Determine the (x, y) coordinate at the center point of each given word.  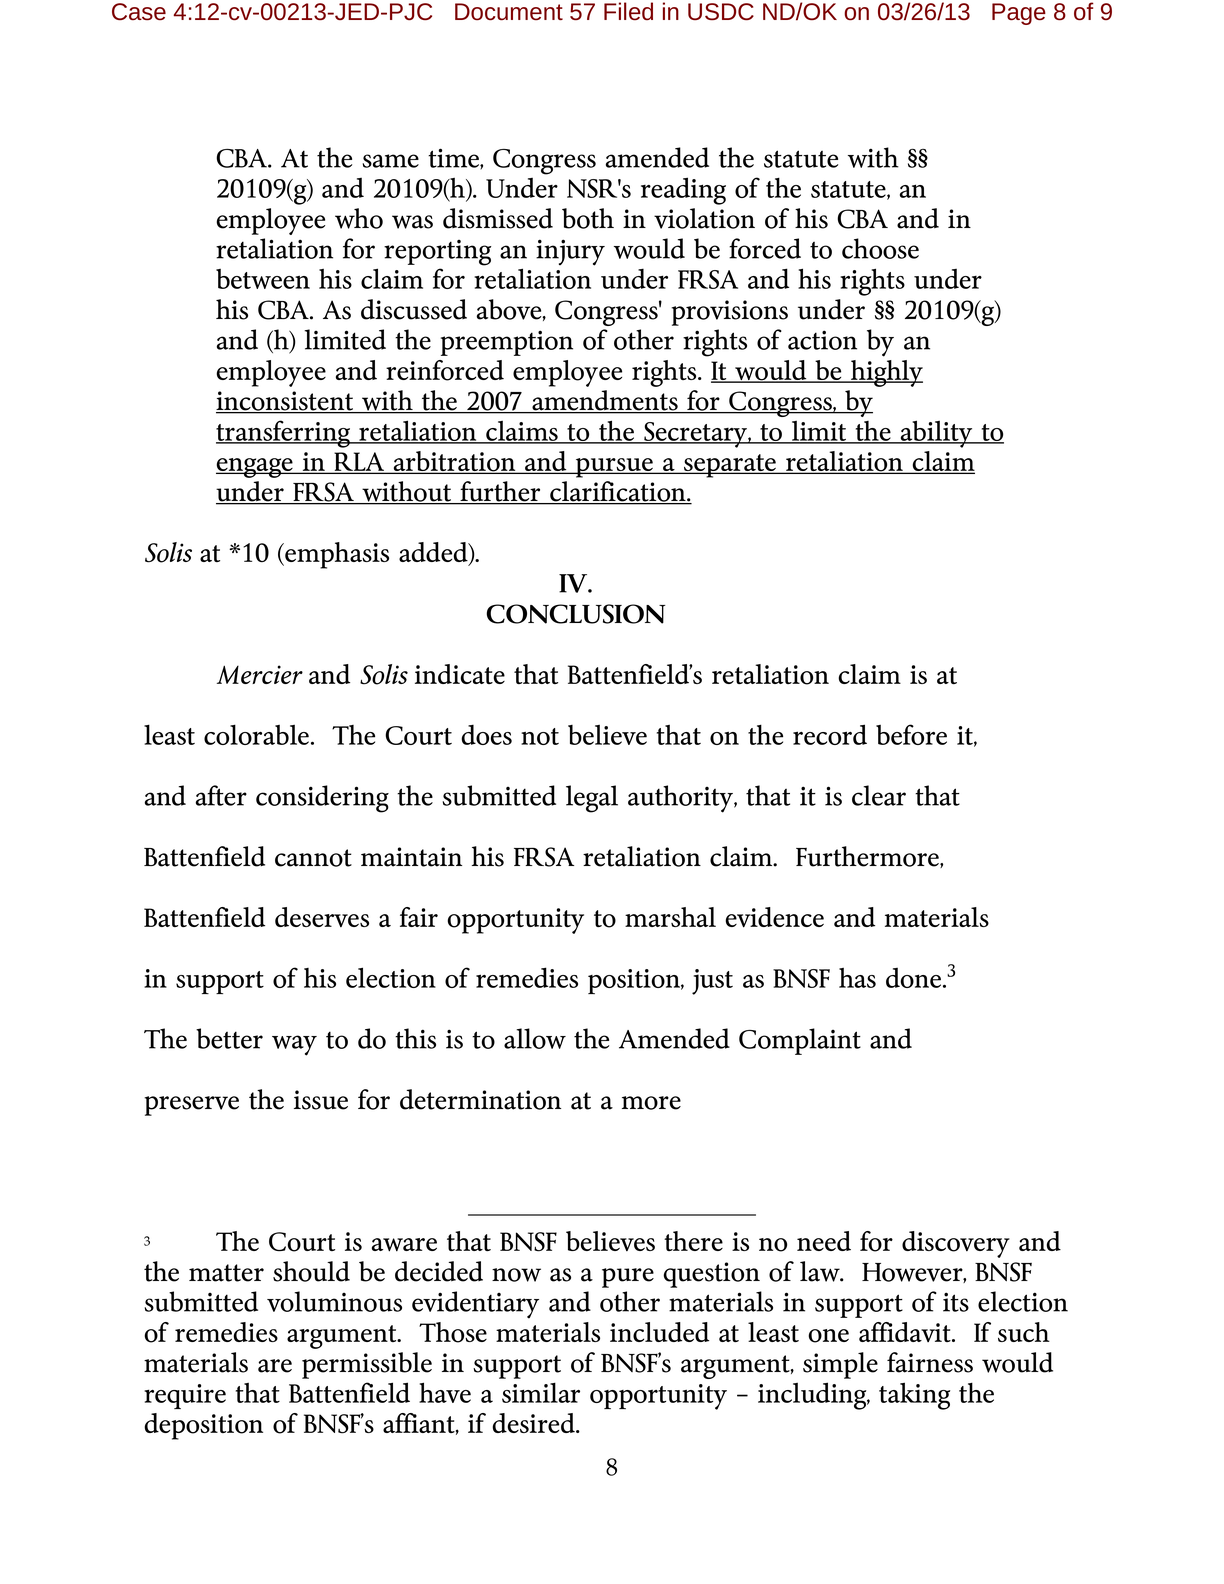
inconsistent (286, 402)
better (229, 1038)
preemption (507, 343)
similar (541, 1392)
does (486, 734)
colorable (258, 734)
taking (914, 1396)
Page (1019, 14)
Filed (628, 11)
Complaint (800, 1041)
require (185, 1396)
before (911, 734)
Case (139, 12)
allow (535, 1038)
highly (886, 373)
